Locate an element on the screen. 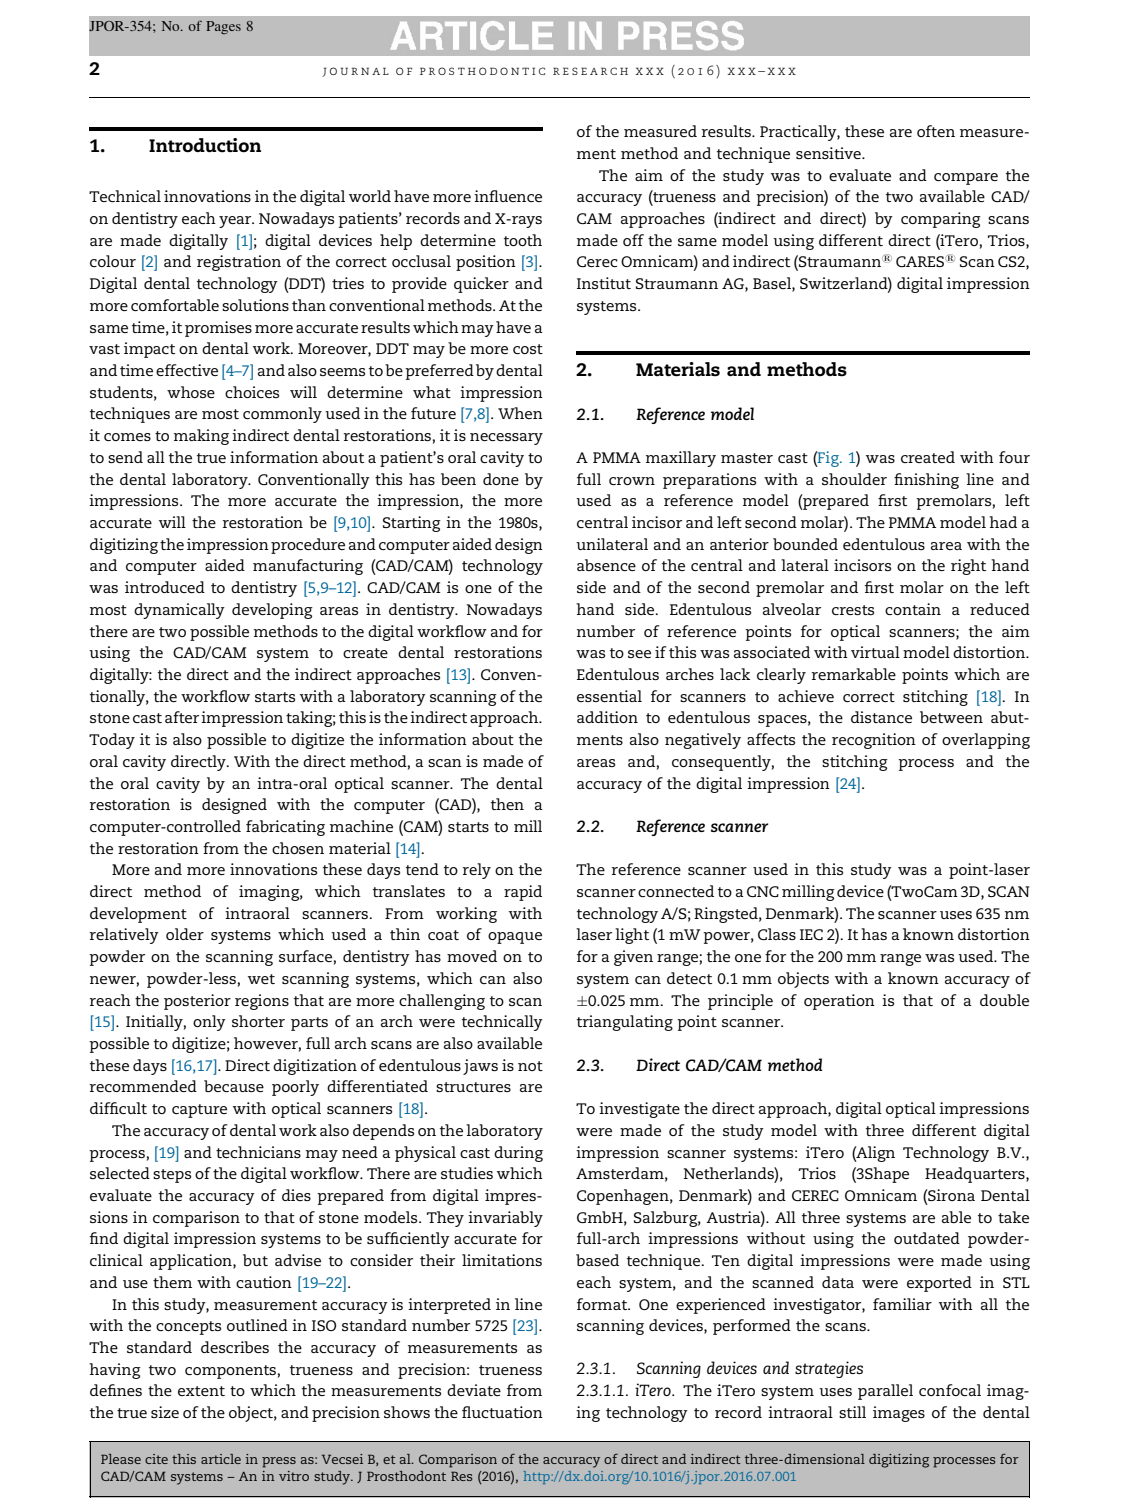 This screenshot has width=1128, height=1504. operation is located at coordinates (839, 1002).
